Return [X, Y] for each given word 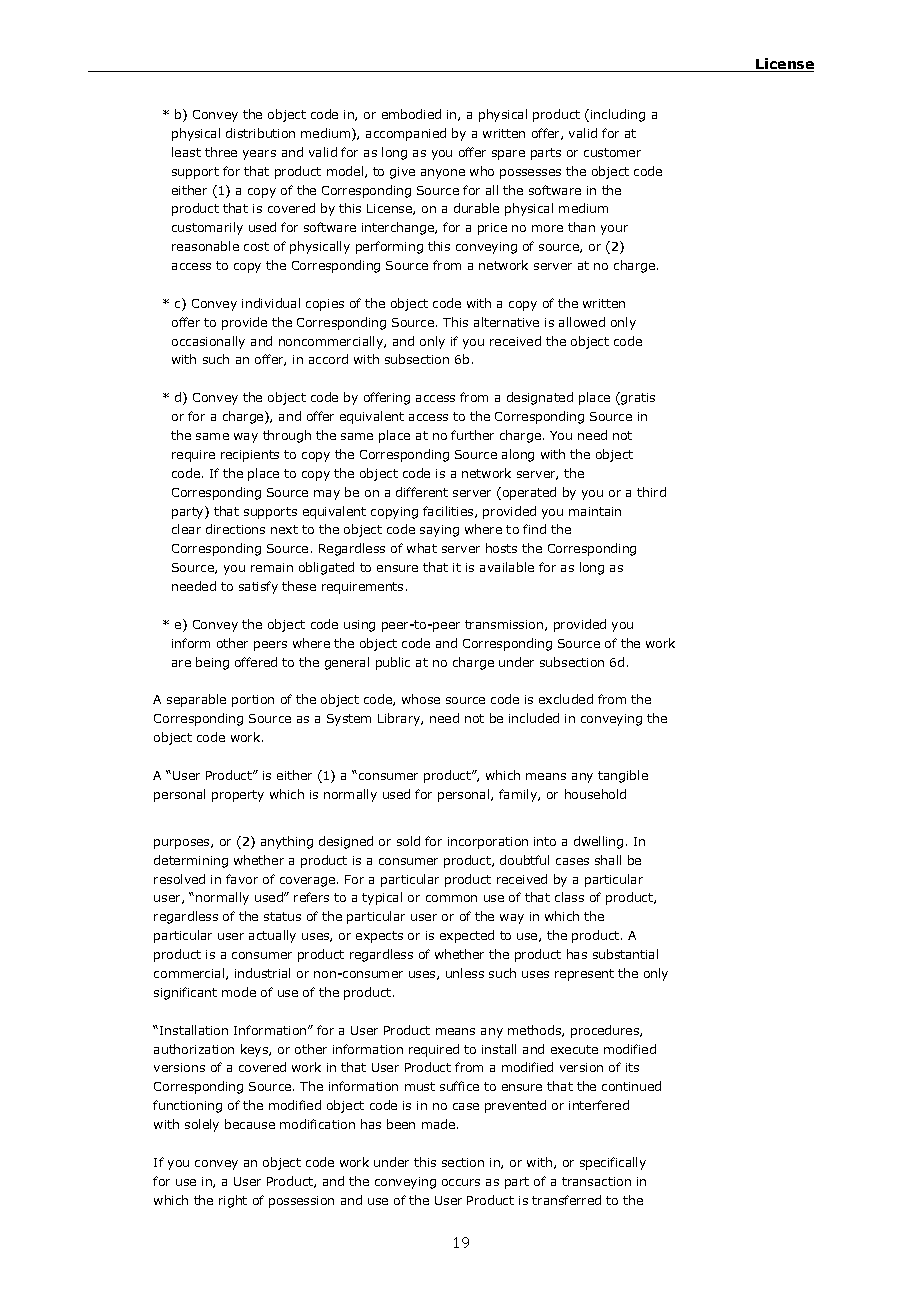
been [401, 1124]
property [238, 796]
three [221, 152]
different [422, 492]
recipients [250, 456]
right [233, 1201]
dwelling [598, 842]
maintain [595, 511]
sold [408, 841]
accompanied [406, 134]
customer [612, 152]
